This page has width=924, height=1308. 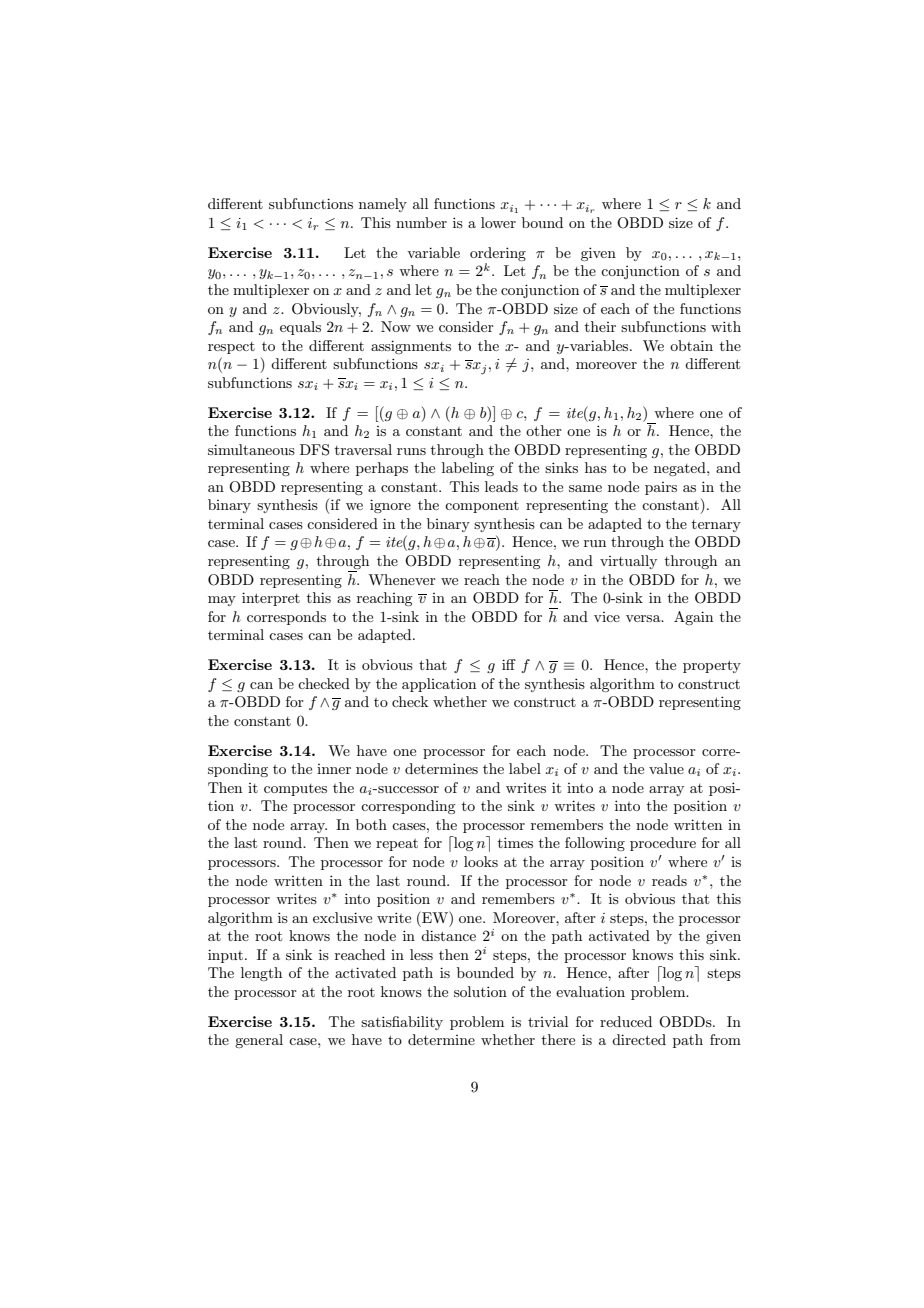 What do you see at coordinates (661, 488) in the page?
I see `pairs` at bounding box center [661, 488].
